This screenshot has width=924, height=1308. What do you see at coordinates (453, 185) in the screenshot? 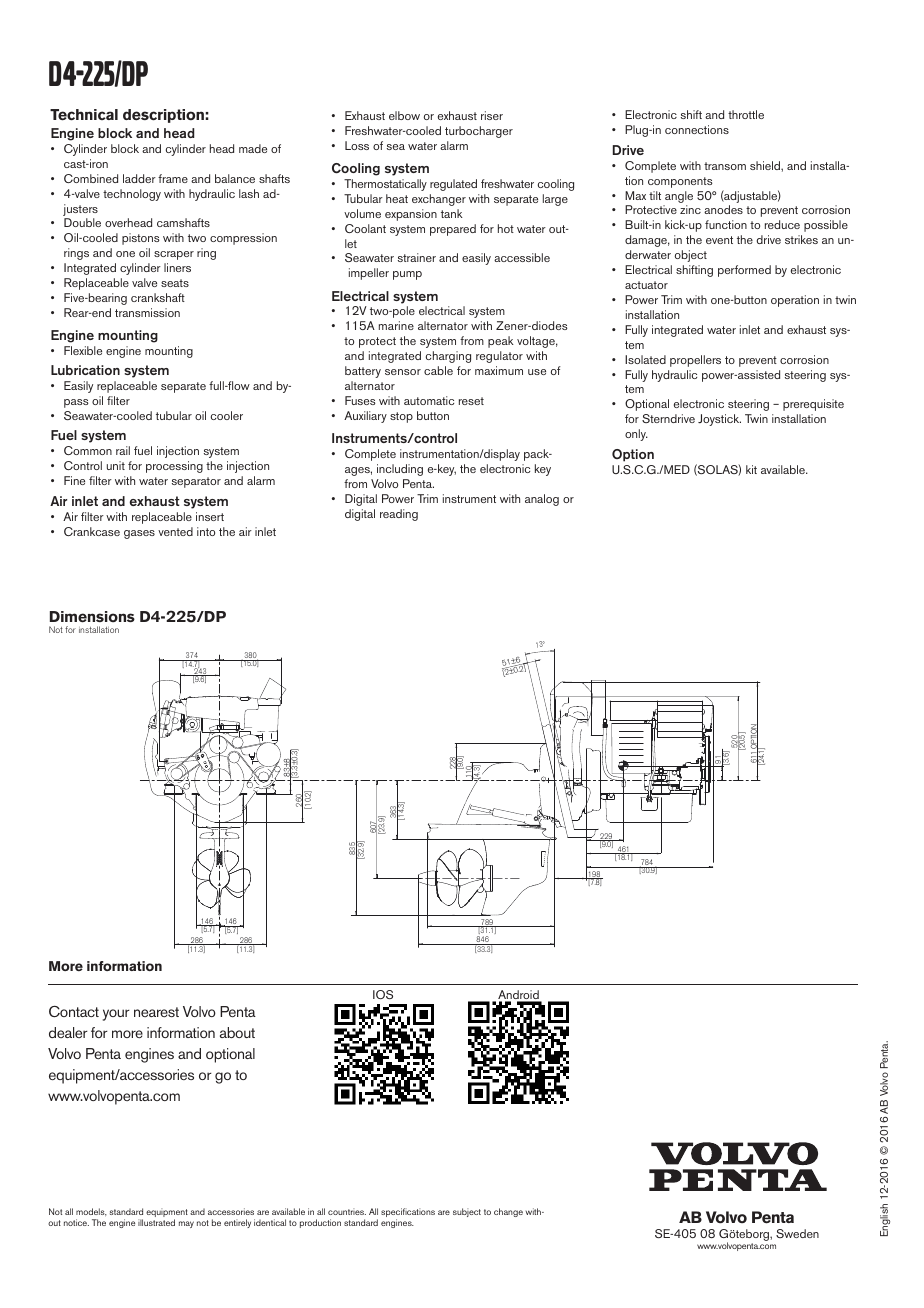
I see `regulated` at bounding box center [453, 185].
